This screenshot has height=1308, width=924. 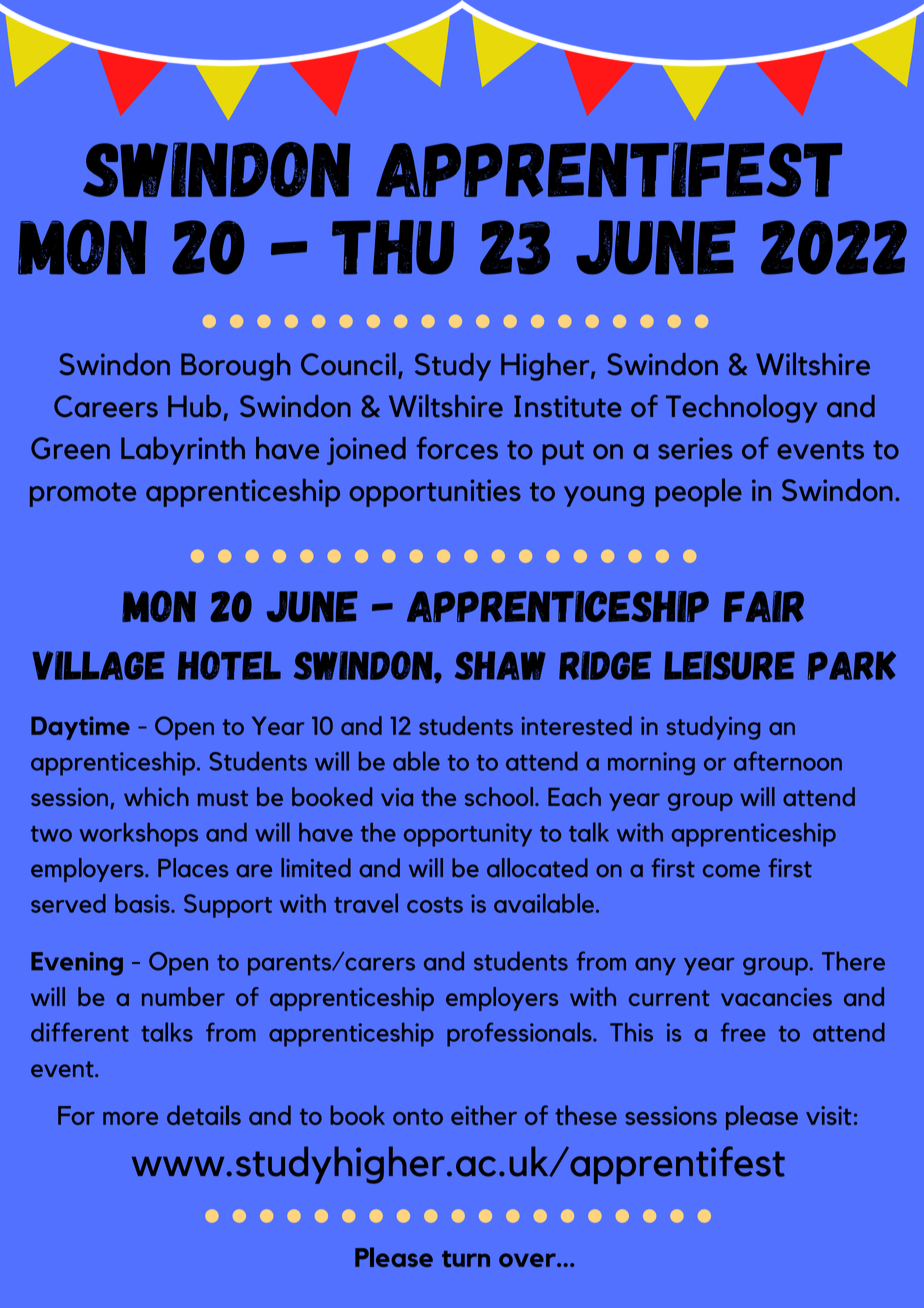 What do you see at coordinates (828, 1115) in the screenshot?
I see `visit` at bounding box center [828, 1115].
